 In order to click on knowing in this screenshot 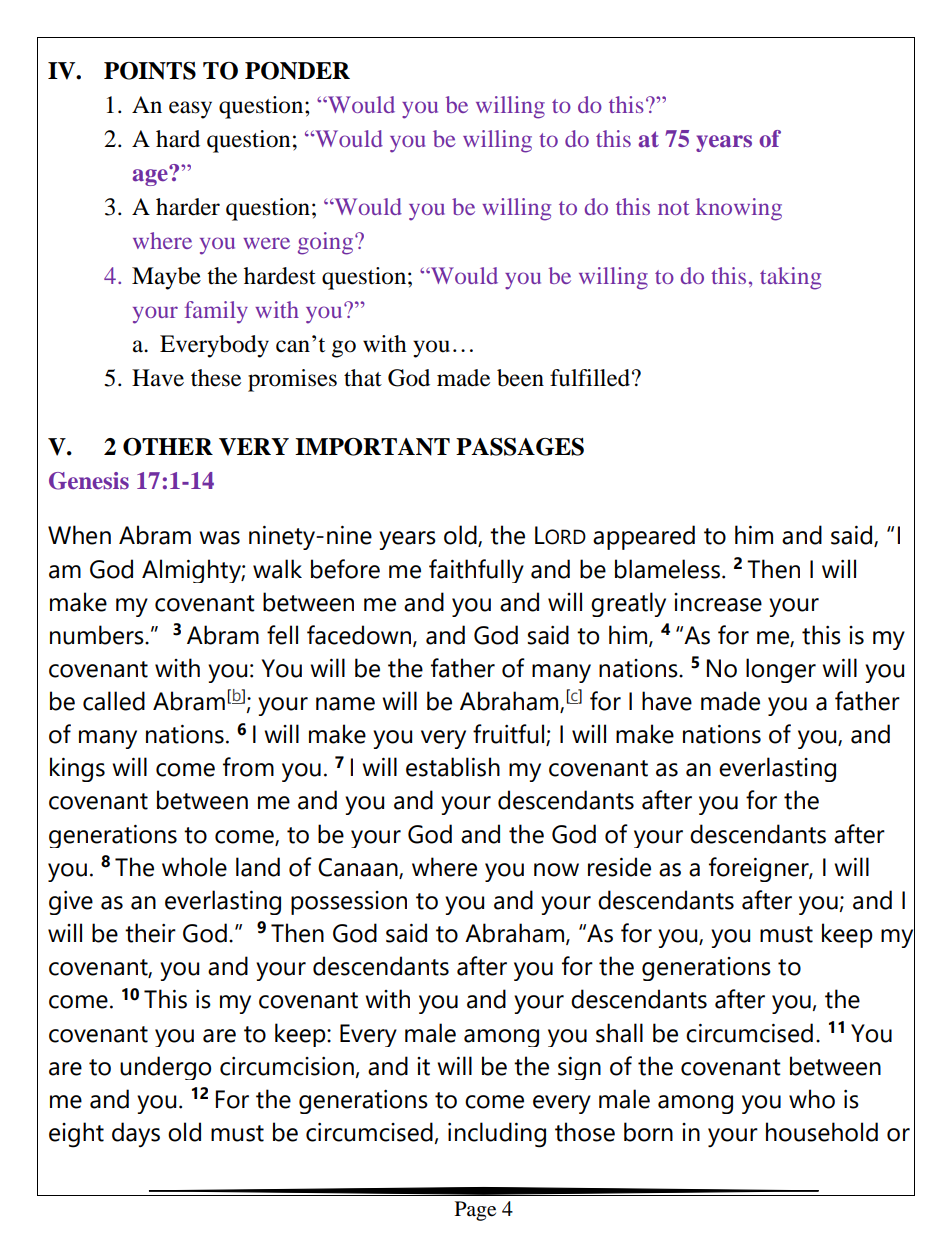, I will do `click(739, 209)`.
